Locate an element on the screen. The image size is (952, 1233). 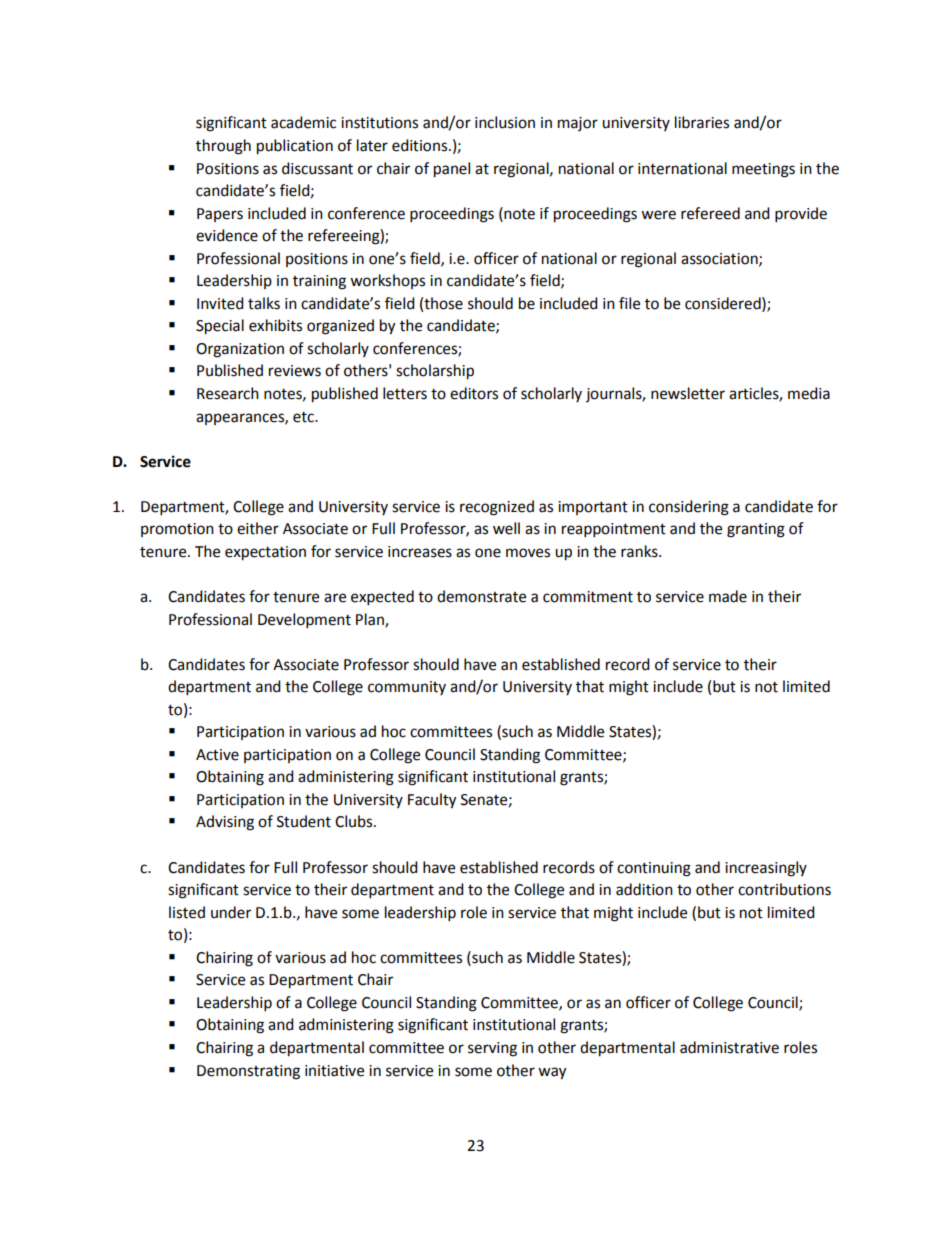
Faculty is located at coordinates (432, 801).
